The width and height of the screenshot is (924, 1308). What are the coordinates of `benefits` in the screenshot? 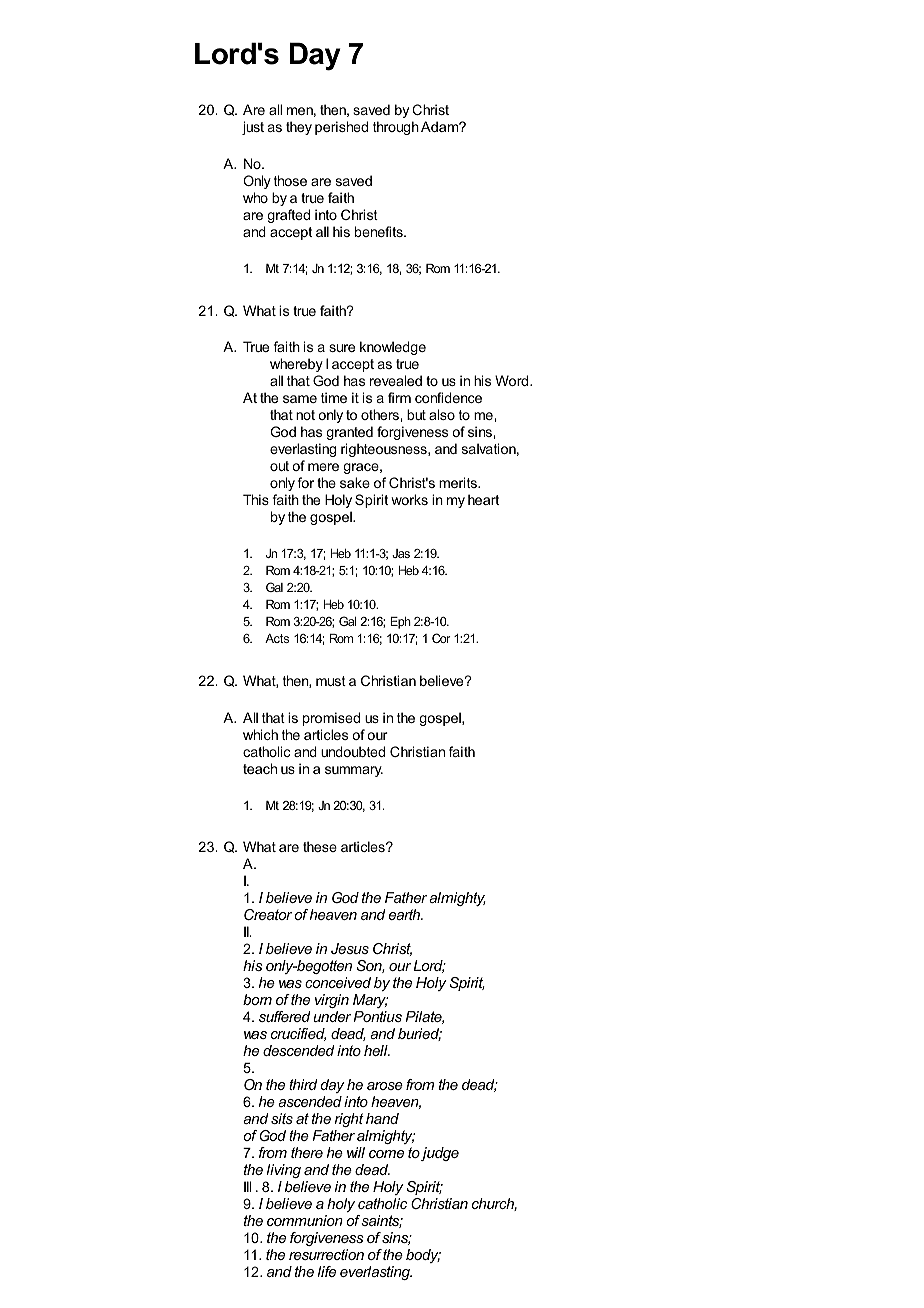 It's located at (380, 231).
